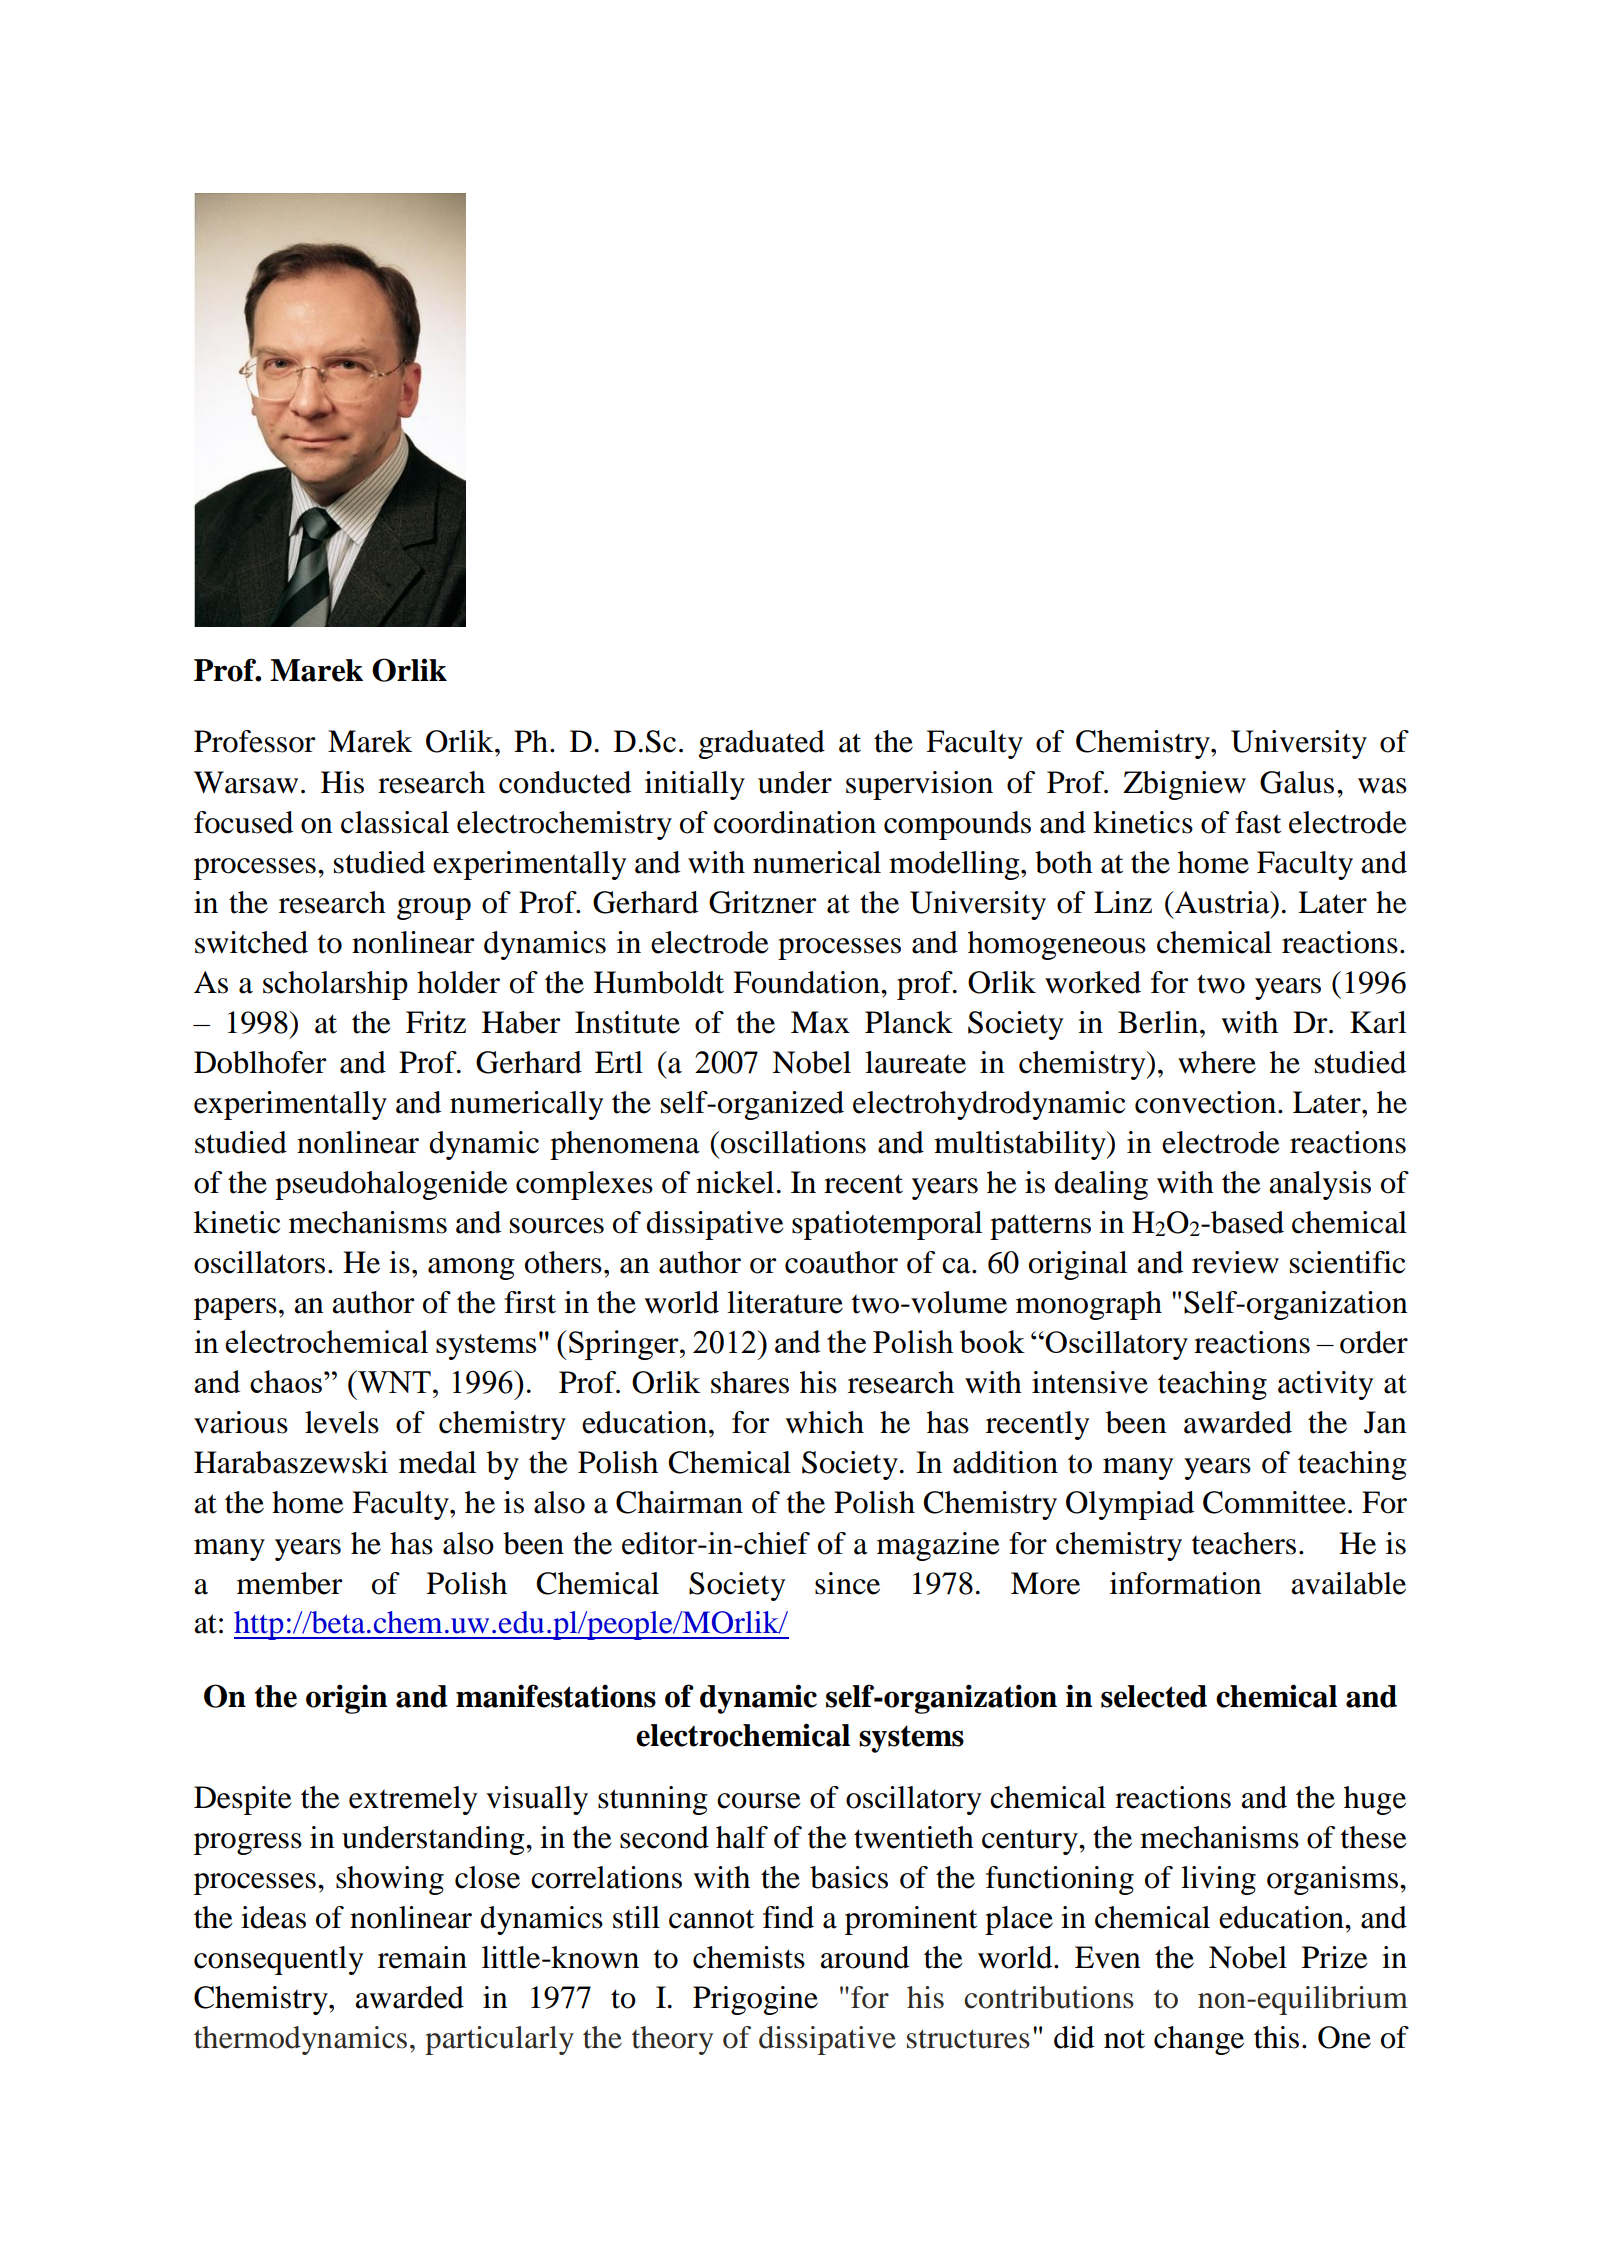 The width and height of the page is (1601, 2264). What do you see at coordinates (1184, 785) in the page?
I see `Zbigniew` at bounding box center [1184, 785].
